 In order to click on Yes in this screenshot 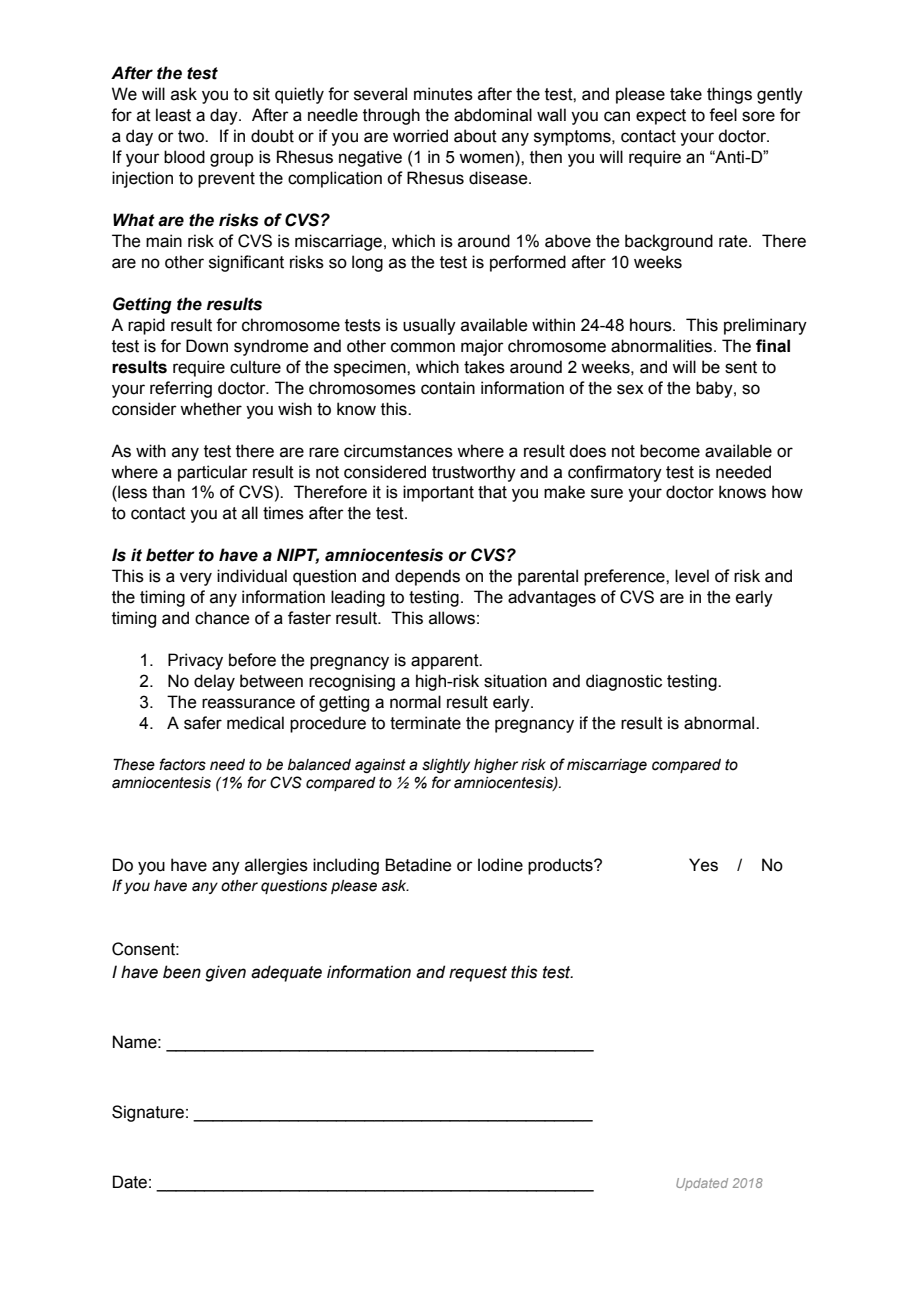, I will do `click(703, 865)`.
